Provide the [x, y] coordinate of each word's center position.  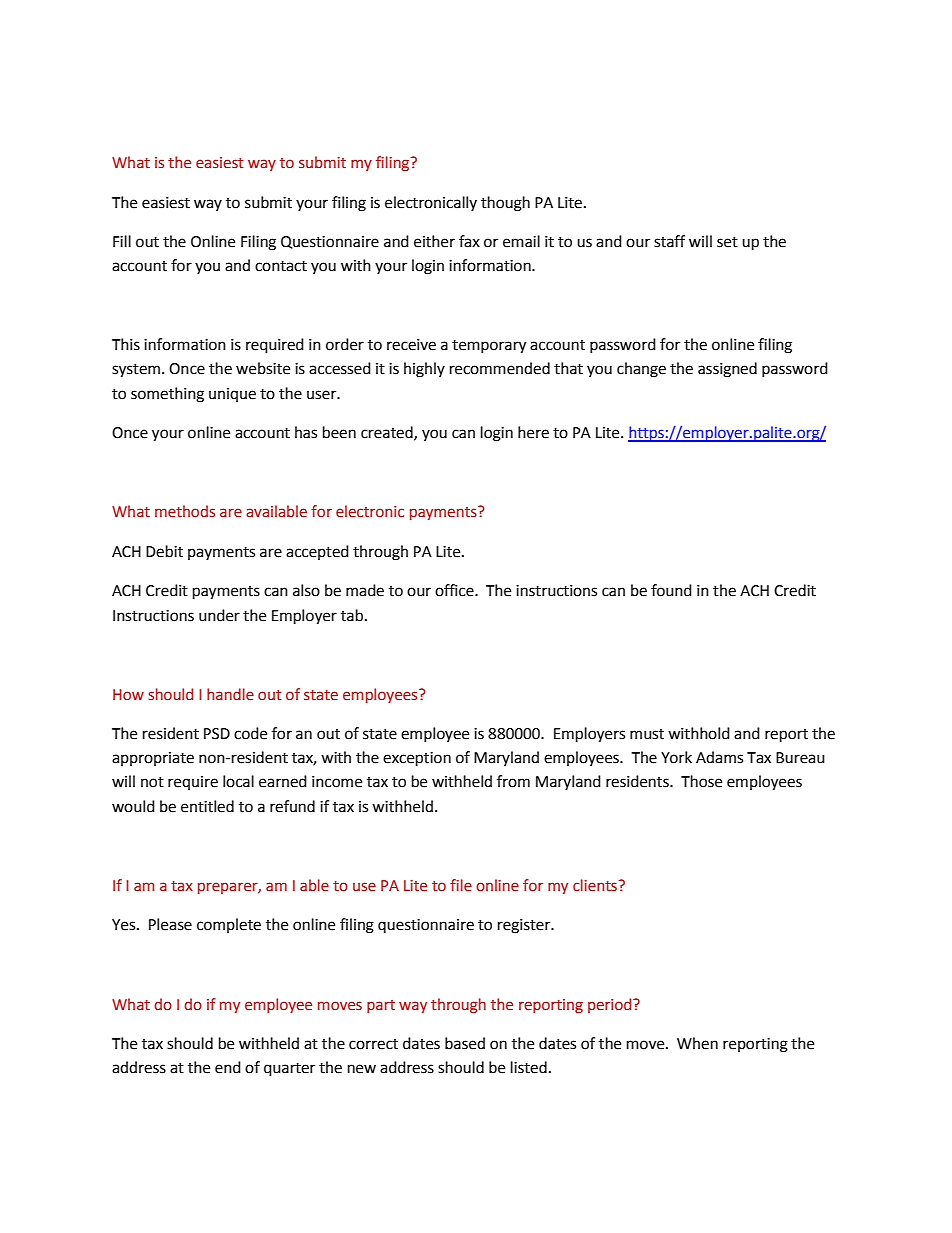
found [671, 590]
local [238, 781]
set [727, 242]
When [697, 1043]
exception [417, 759]
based [465, 1043]
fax [469, 241]
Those [701, 781]
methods [185, 511]
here [533, 432]
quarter [289, 1070]
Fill [122, 241]
